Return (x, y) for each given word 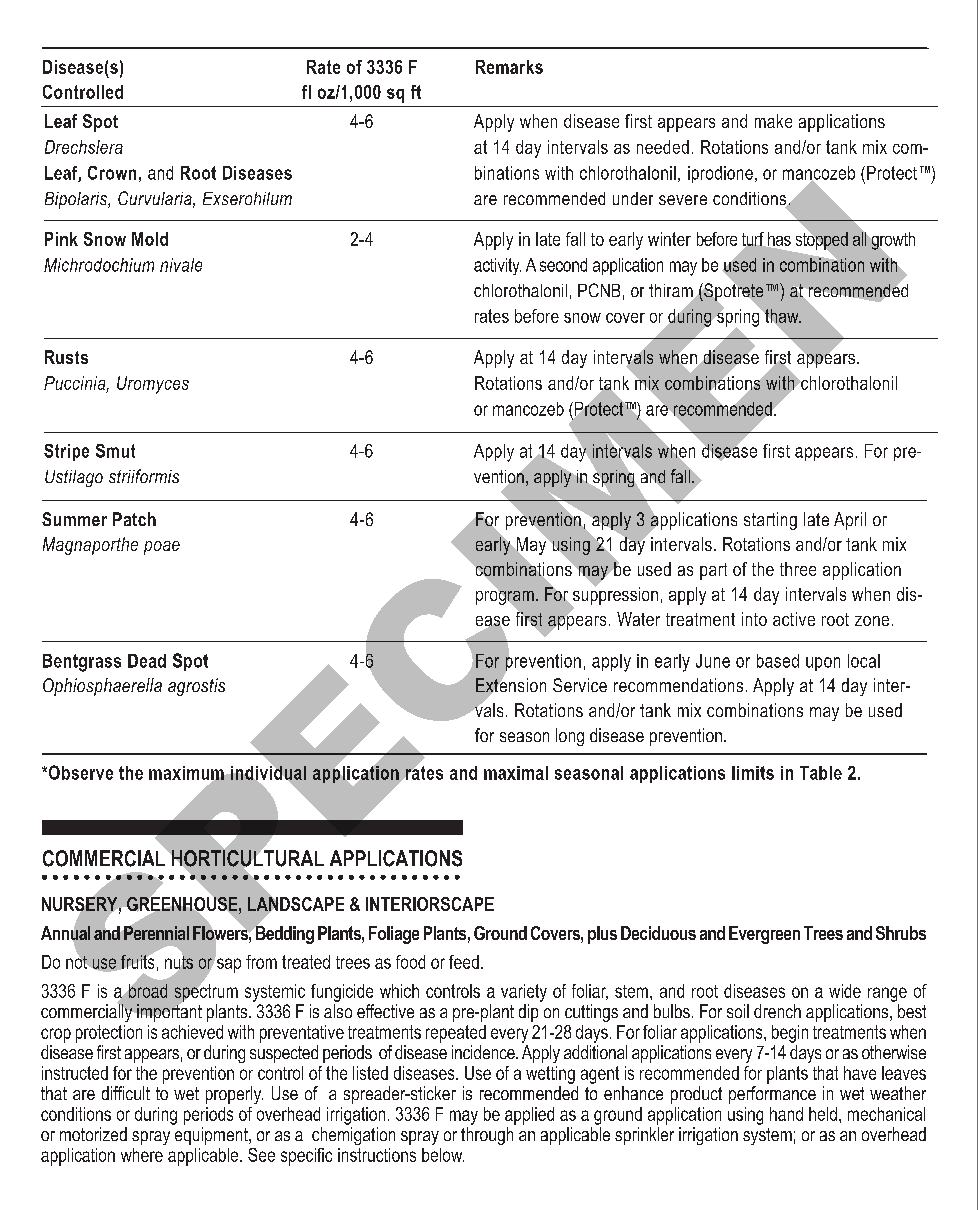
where (142, 1155)
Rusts (66, 357)
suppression (614, 596)
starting (770, 521)
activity (497, 266)
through (487, 1136)
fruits (137, 962)
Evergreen (764, 935)
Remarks (509, 67)
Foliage (394, 935)
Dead (147, 661)
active (794, 619)
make (773, 121)
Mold (150, 239)
